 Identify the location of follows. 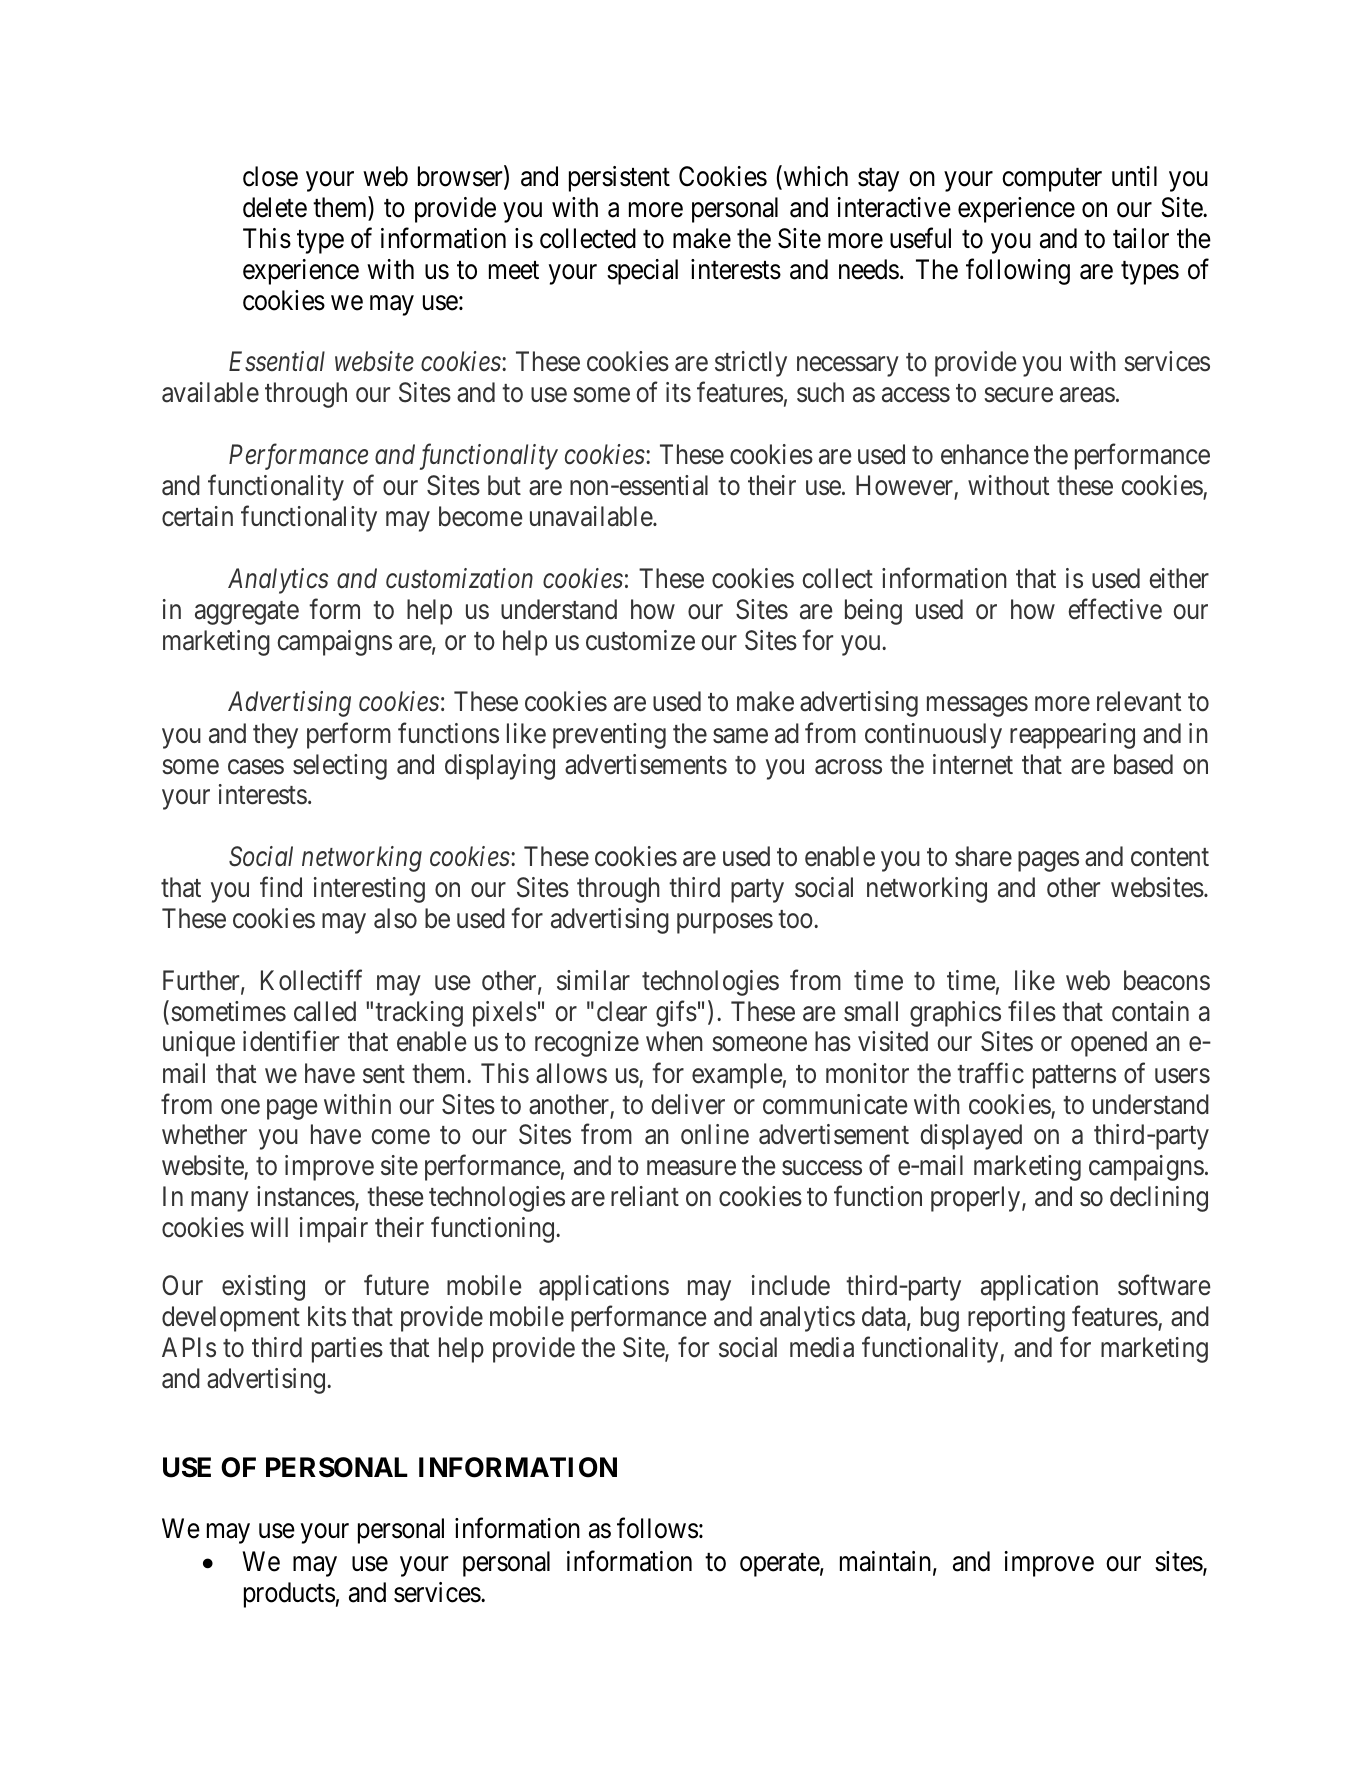
(657, 1528).
